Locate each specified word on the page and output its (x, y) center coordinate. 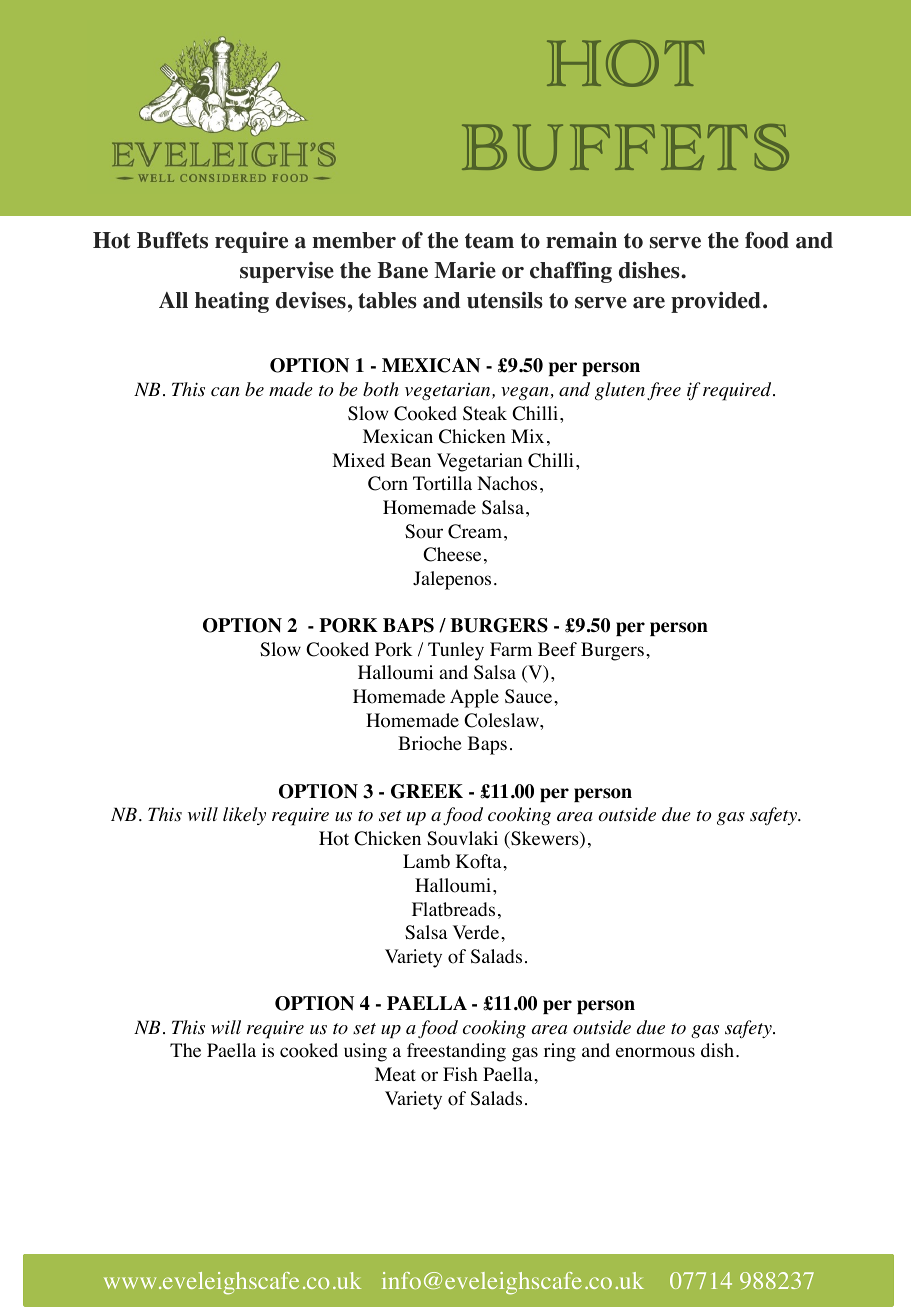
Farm (511, 649)
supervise (287, 272)
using (365, 1052)
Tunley (456, 651)
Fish (460, 1074)
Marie (465, 270)
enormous (655, 1052)
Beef (557, 649)
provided (716, 302)
